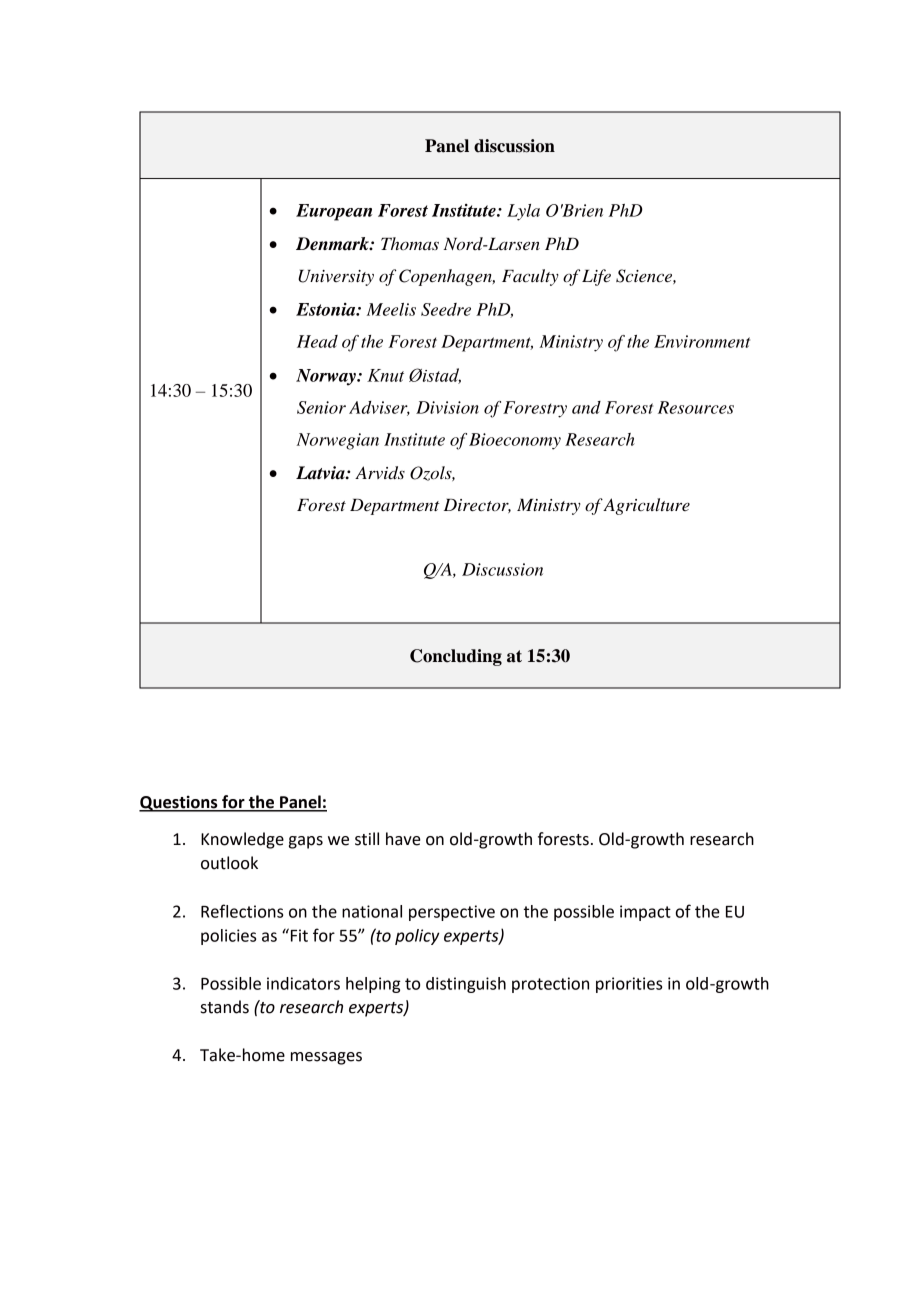 This screenshot has height=1308, width=924. I want to click on Agriculture, so click(646, 506).
